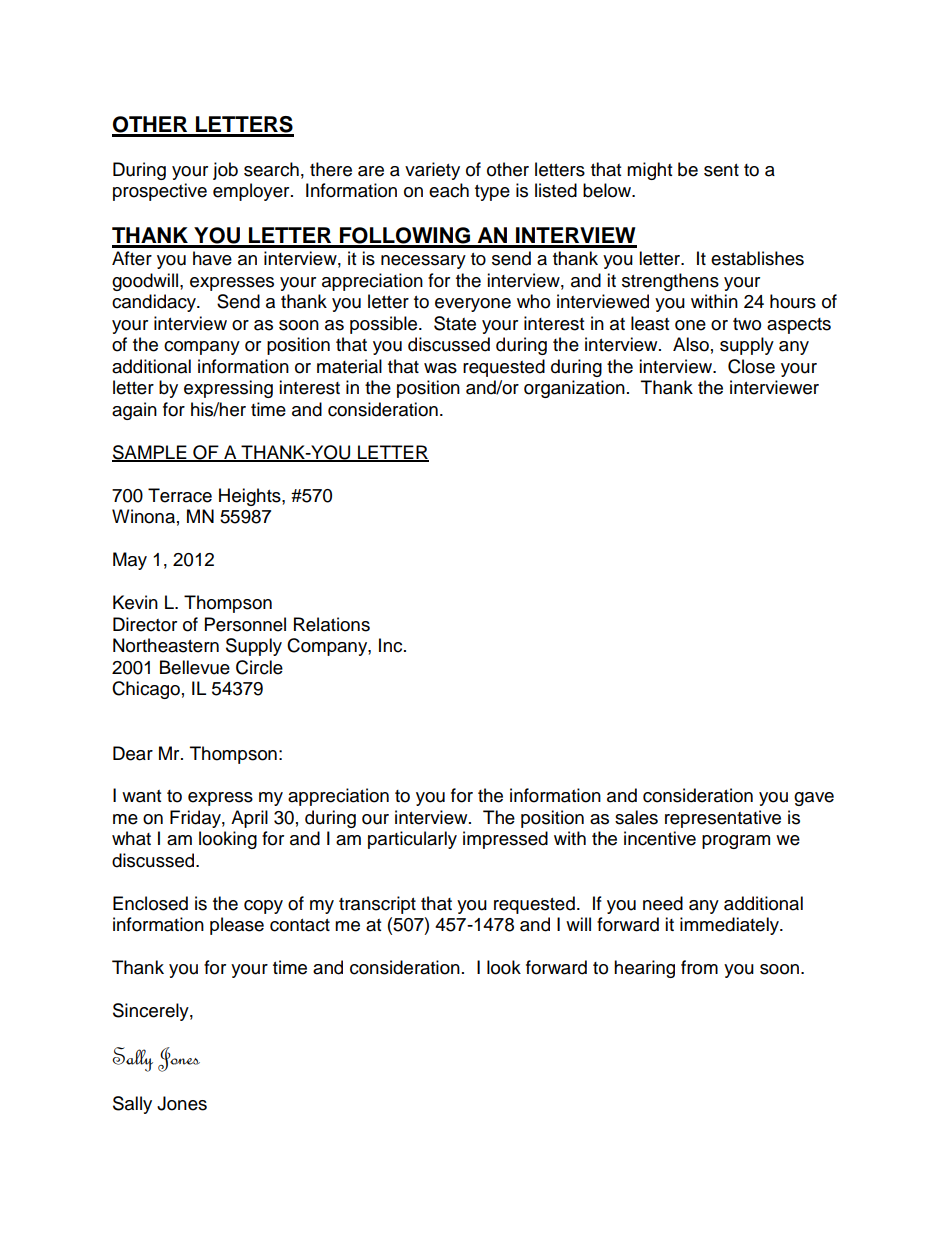 This screenshot has height=1233, width=952. I want to click on type, so click(492, 193).
